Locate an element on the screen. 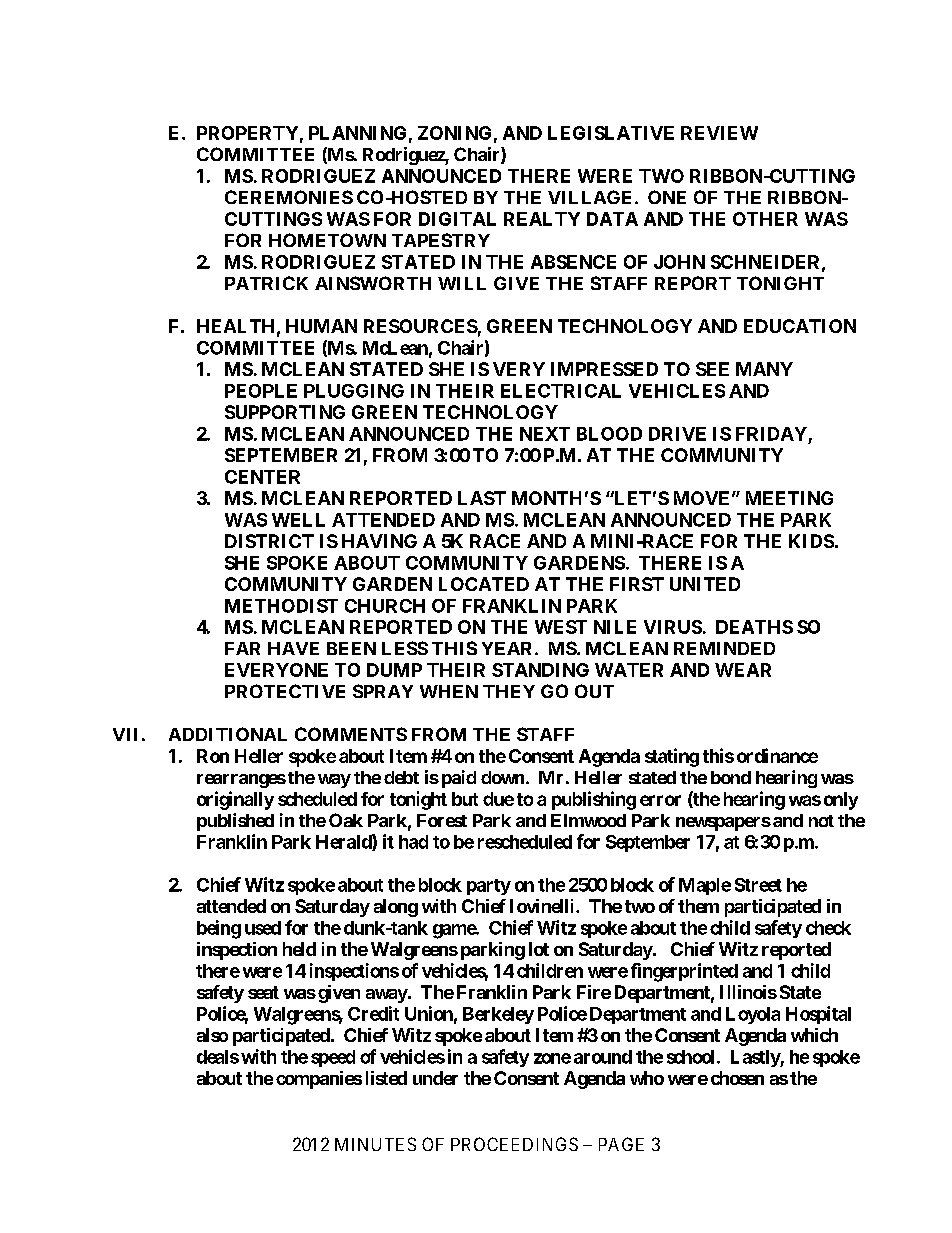 The width and height of the screenshot is (952, 1233). also is located at coordinates (212, 1035).
